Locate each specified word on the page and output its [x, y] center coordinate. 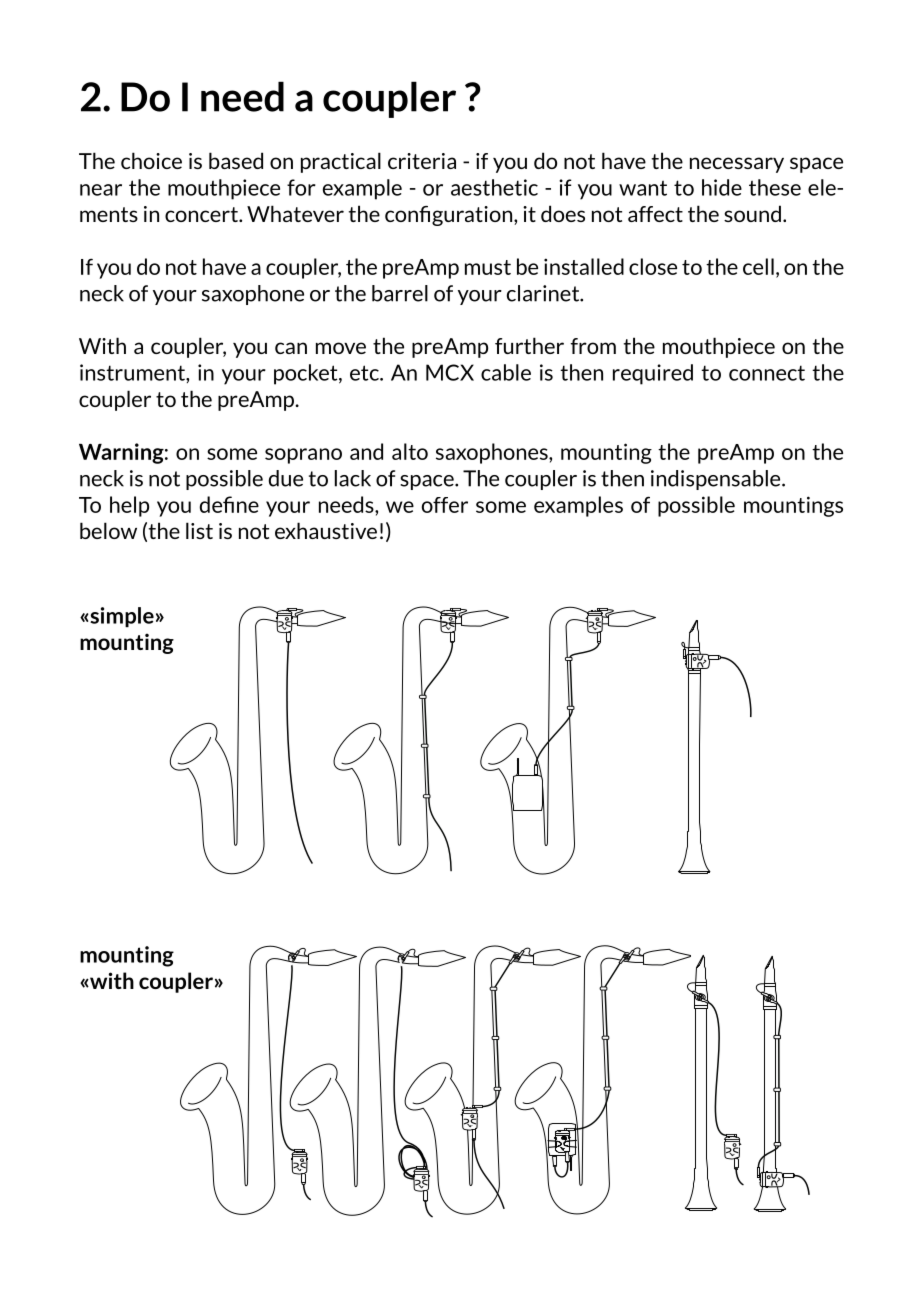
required [653, 374]
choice [151, 160]
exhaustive [326, 530]
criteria [422, 161]
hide [722, 187]
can [291, 348]
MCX [450, 372]
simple [121, 617]
